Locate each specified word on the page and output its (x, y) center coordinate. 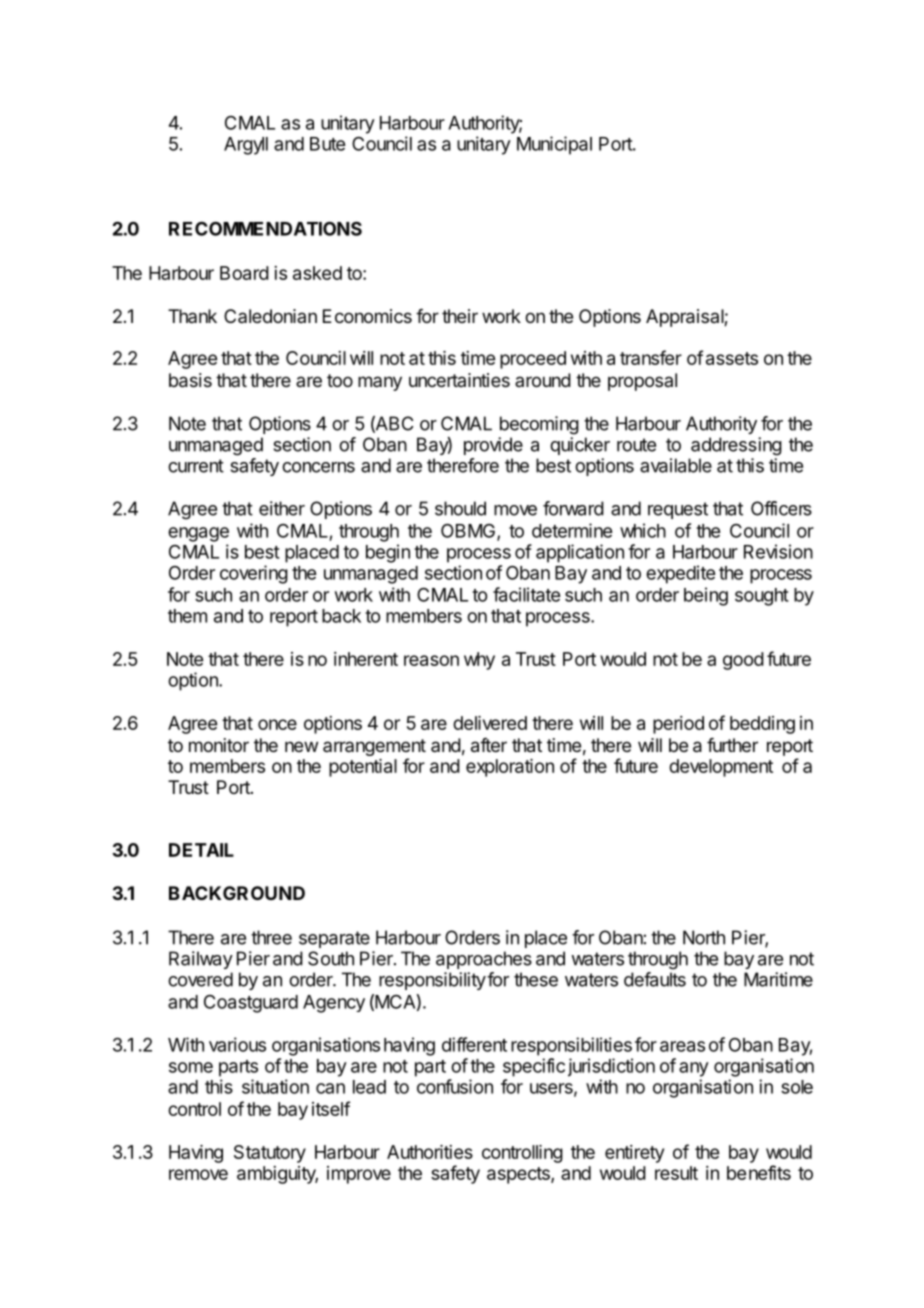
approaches (484, 960)
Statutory (270, 1154)
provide (493, 446)
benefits (759, 1172)
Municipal (554, 145)
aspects (519, 1175)
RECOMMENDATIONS (265, 228)
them (187, 616)
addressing (736, 446)
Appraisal (685, 318)
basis (190, 380)
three (271, 937)
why (479, 661)
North (704, 937)
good (743, 661)
